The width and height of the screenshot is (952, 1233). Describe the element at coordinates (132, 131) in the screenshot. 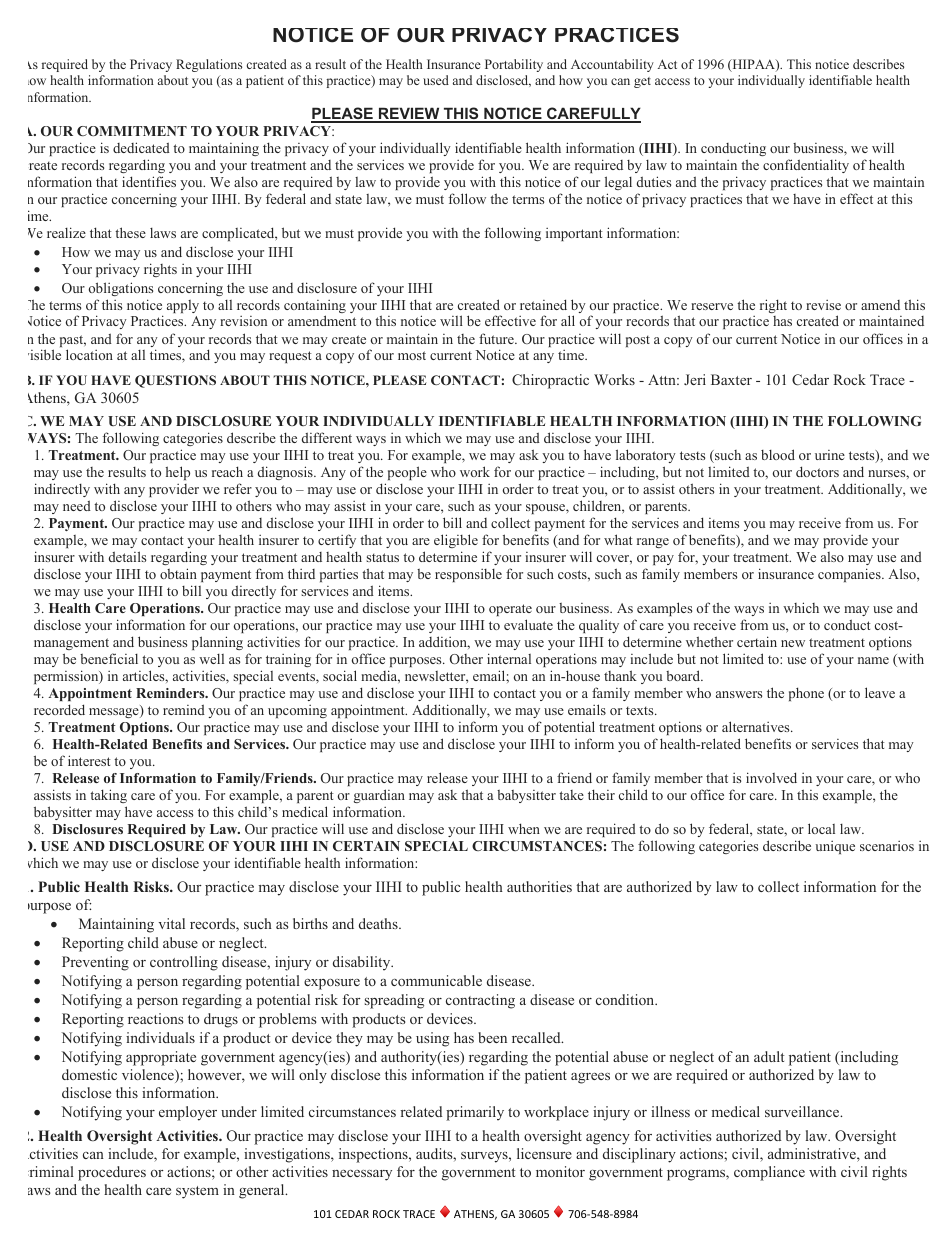

I see `COMMITMENT` at that location.
